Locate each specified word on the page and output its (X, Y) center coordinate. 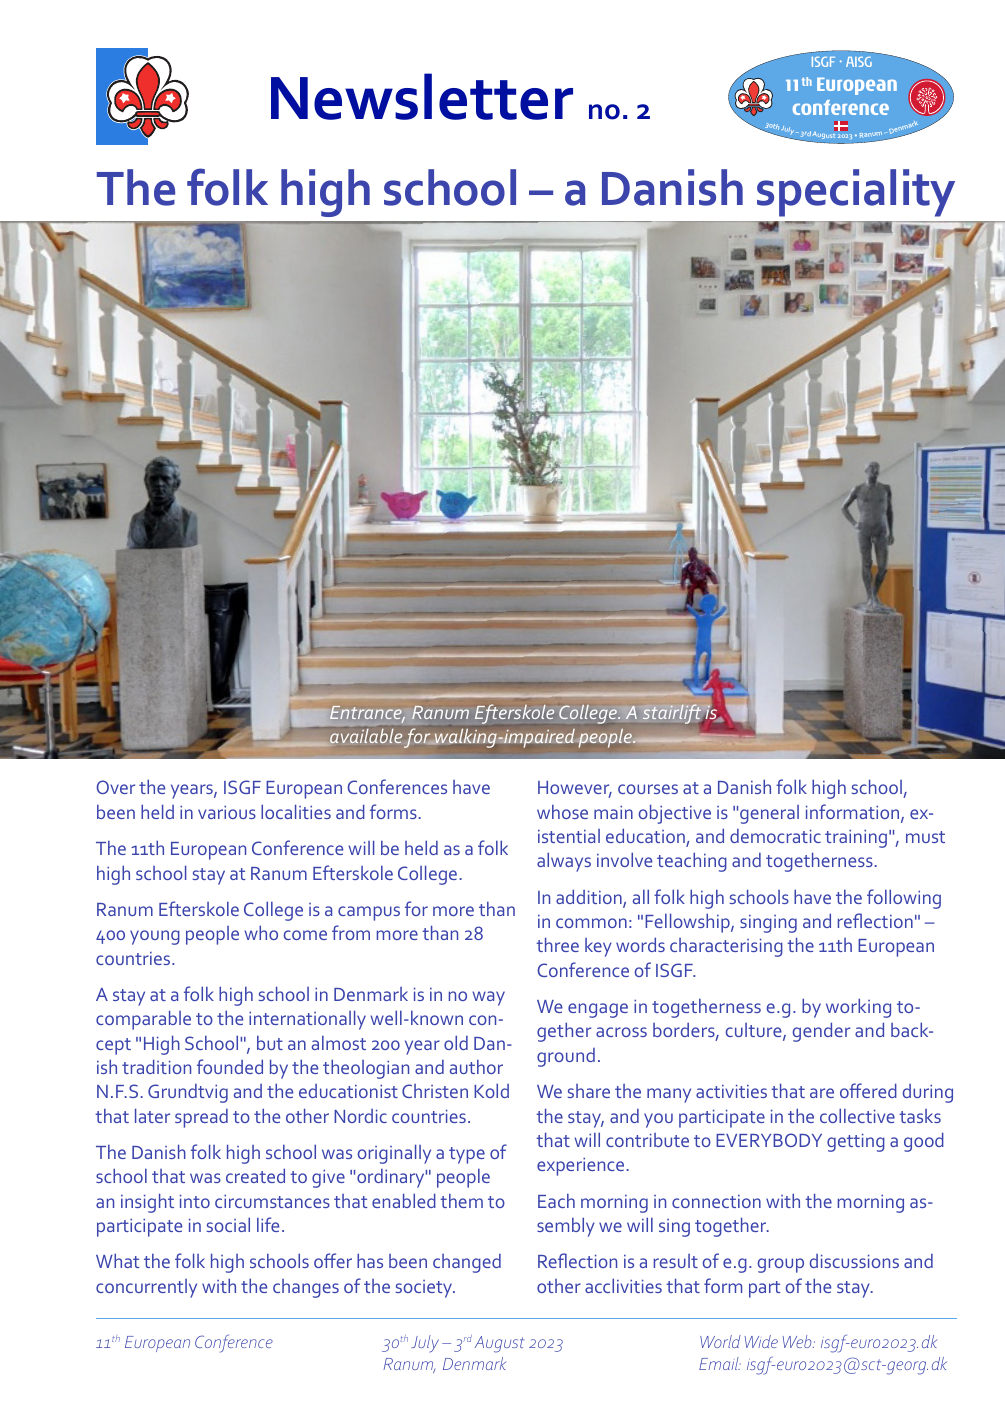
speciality (856, 193)
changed (467, 1263)
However (575, 789)
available (366, 736)
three (557, 944)
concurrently (146, 1288)
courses (648, 789)
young (155, 937)
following (904, 899)
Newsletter (422, 96)
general (769, 814)
